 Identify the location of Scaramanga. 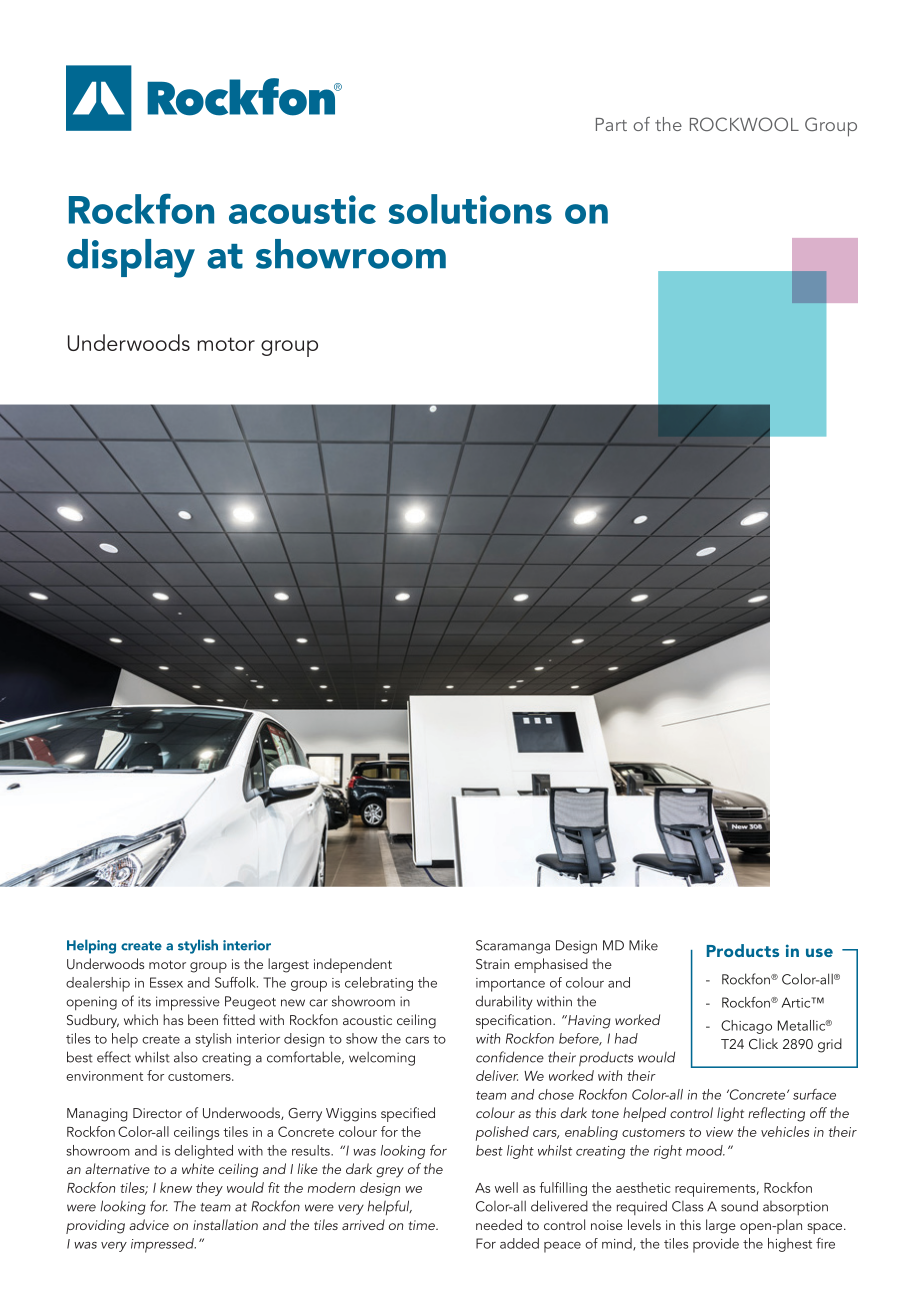
(513, 947).
